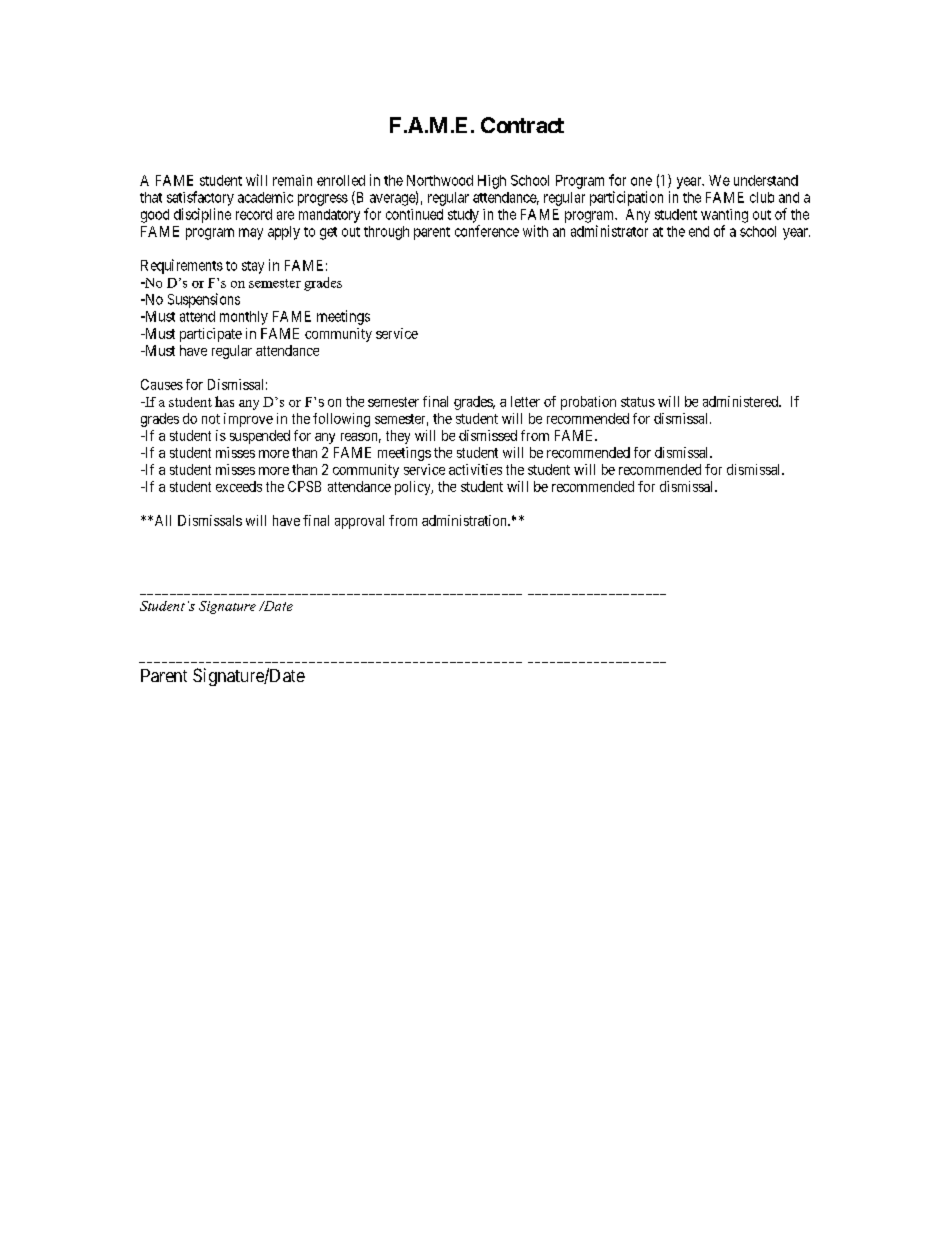 Image resolution: width=952 pixels, height=1233 pixels. Describe the element at coordinates (244, 318) in the screenshot. I see `monthly` at that location.
